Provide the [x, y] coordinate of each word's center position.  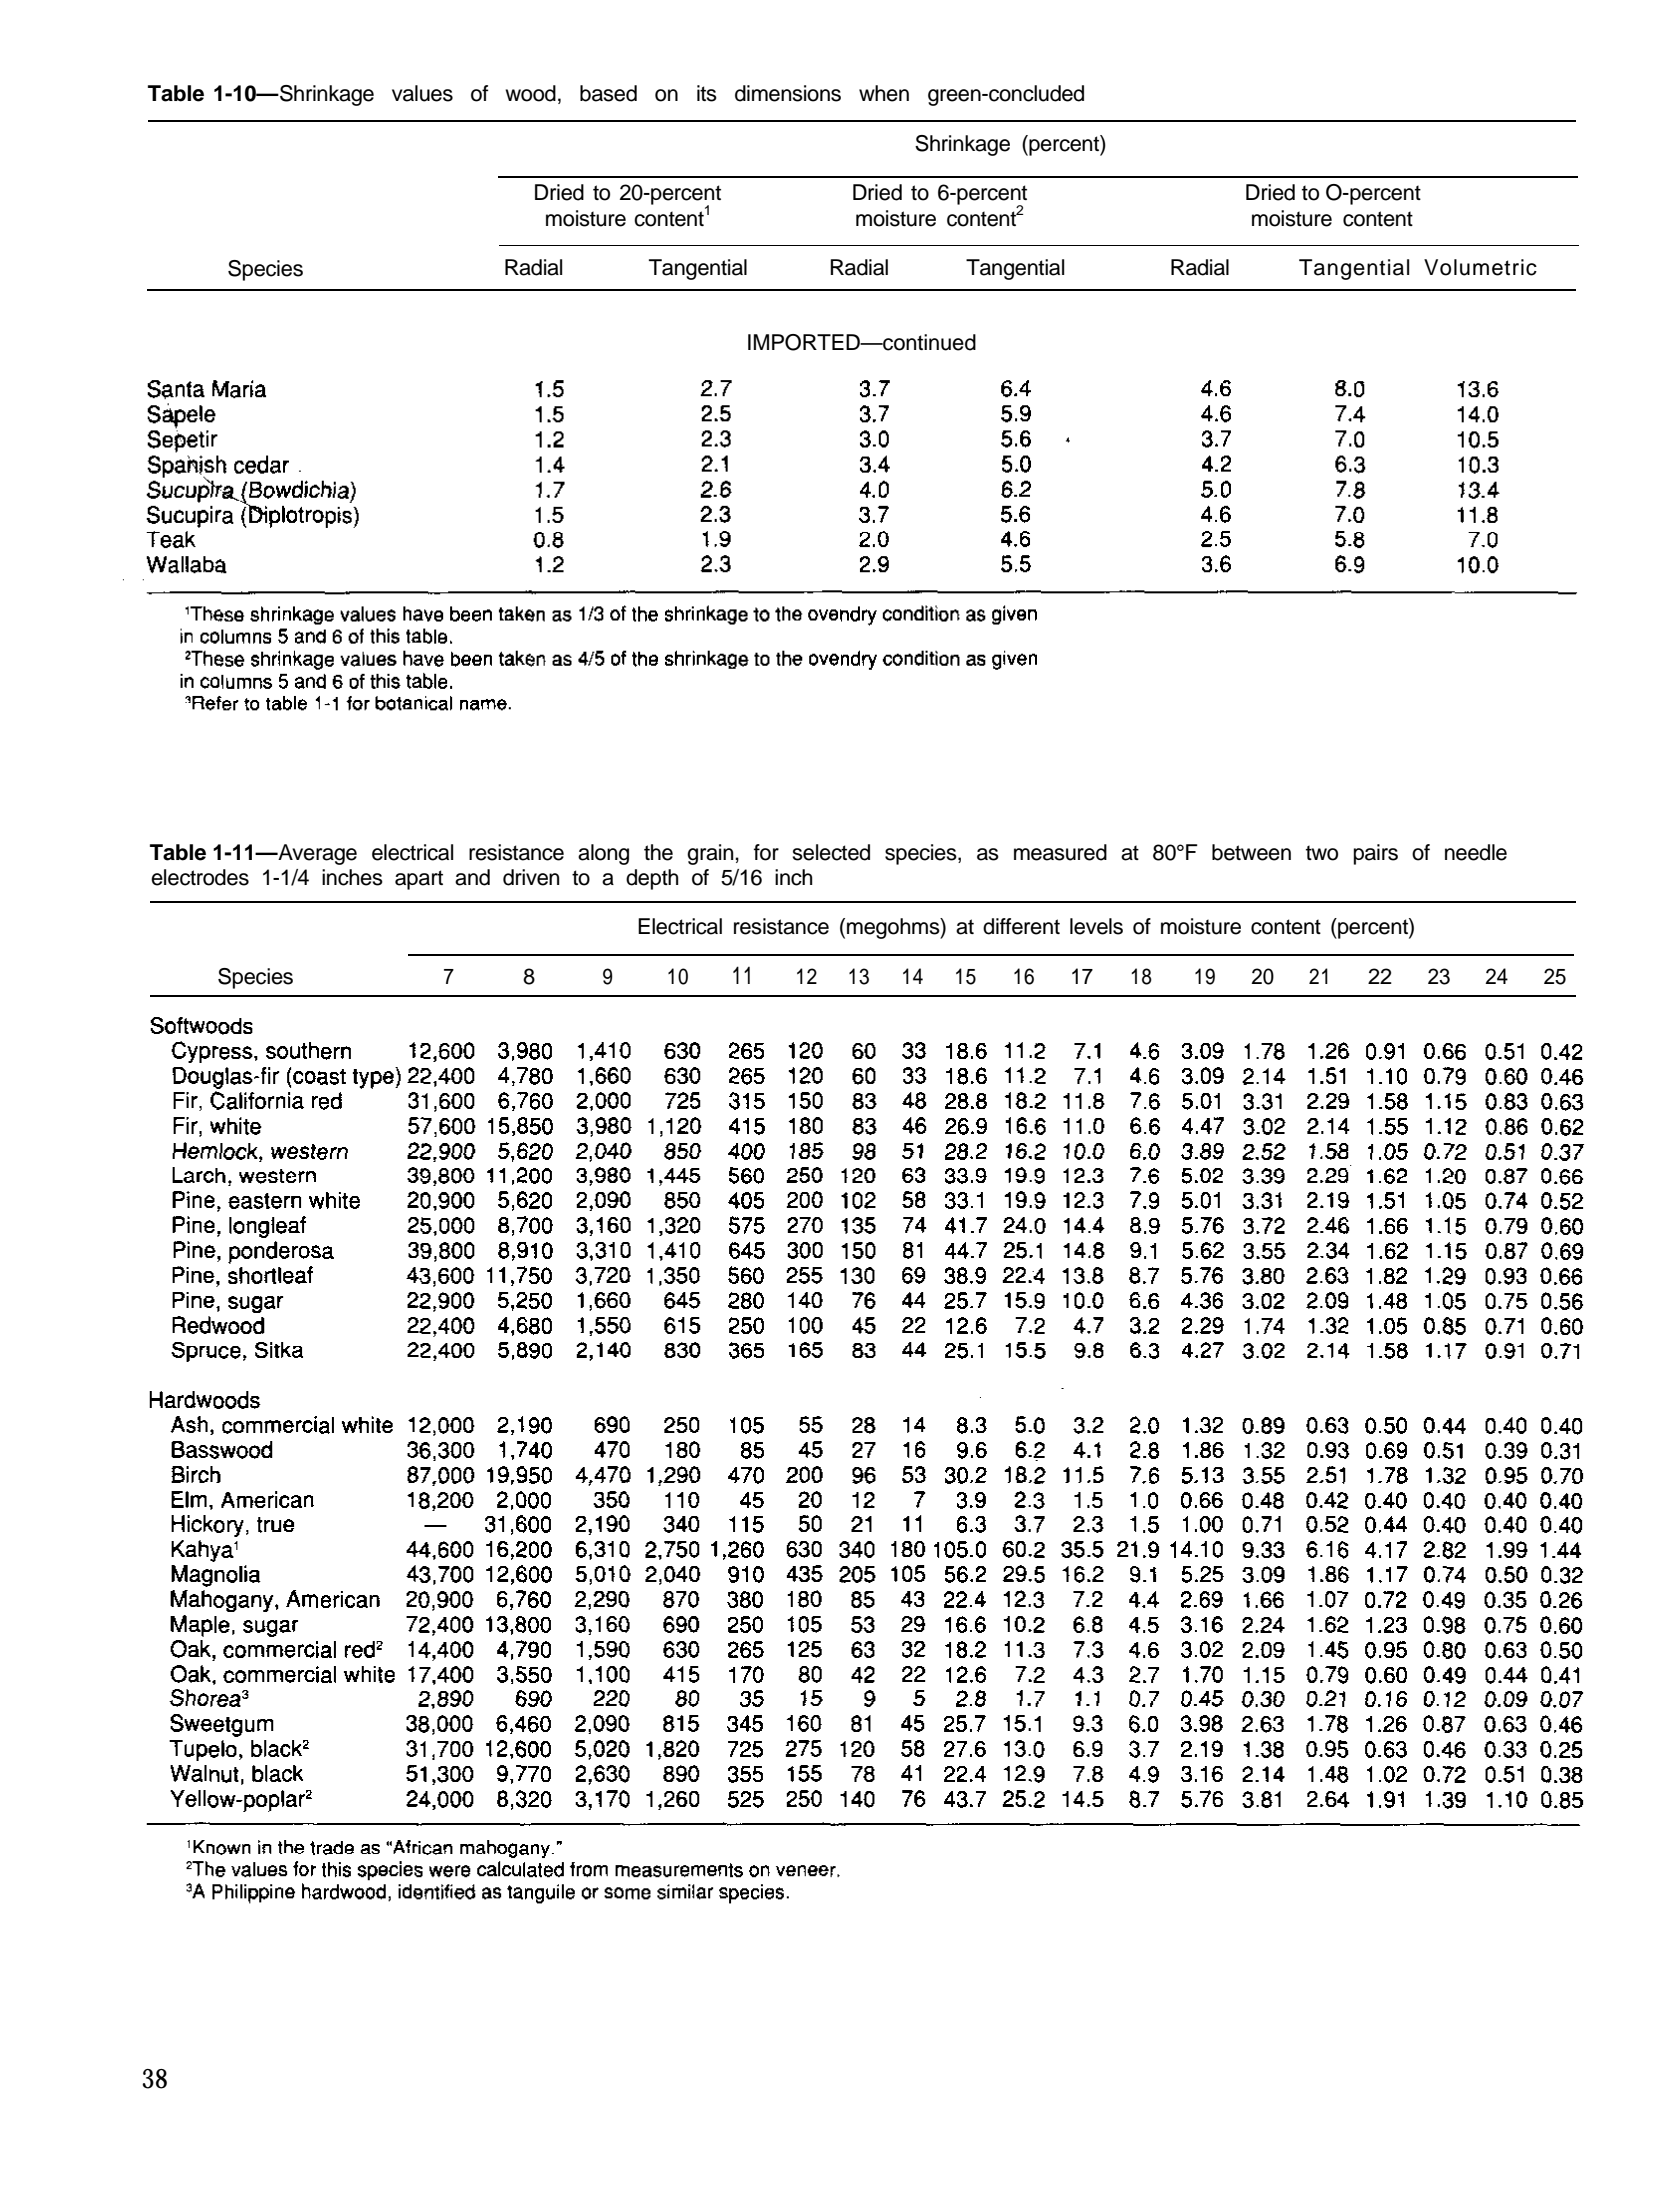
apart [419, 880]
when [884, 93]
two [1322, 853]
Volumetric [1480, 267]
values [422, 93]
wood [530, 93]
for [766, 852]
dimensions [788, 93]
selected [831, 852]
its [707, 93]
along [603, 854]
